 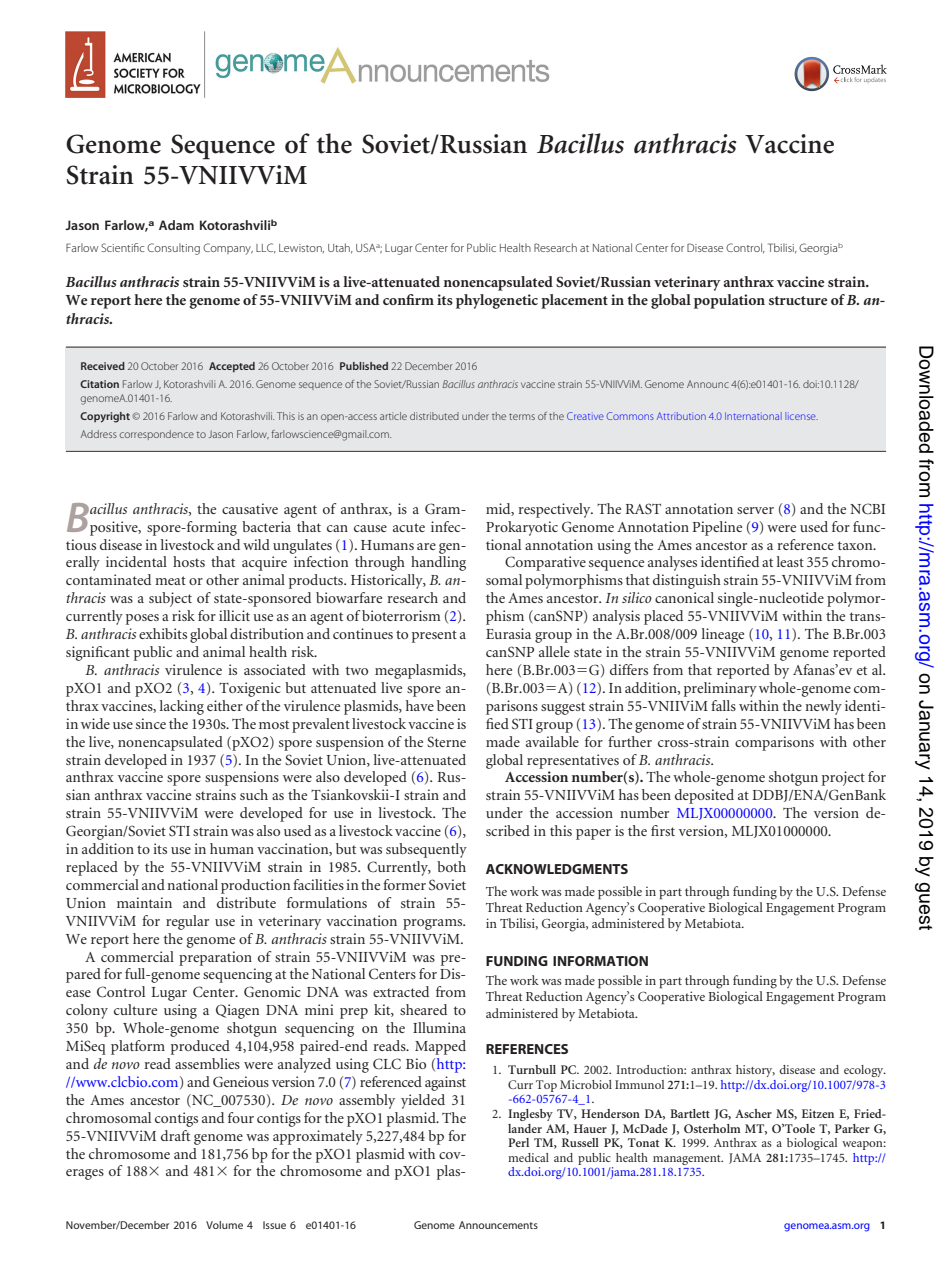 I want to click on history, so click(x=755, y=1071).
